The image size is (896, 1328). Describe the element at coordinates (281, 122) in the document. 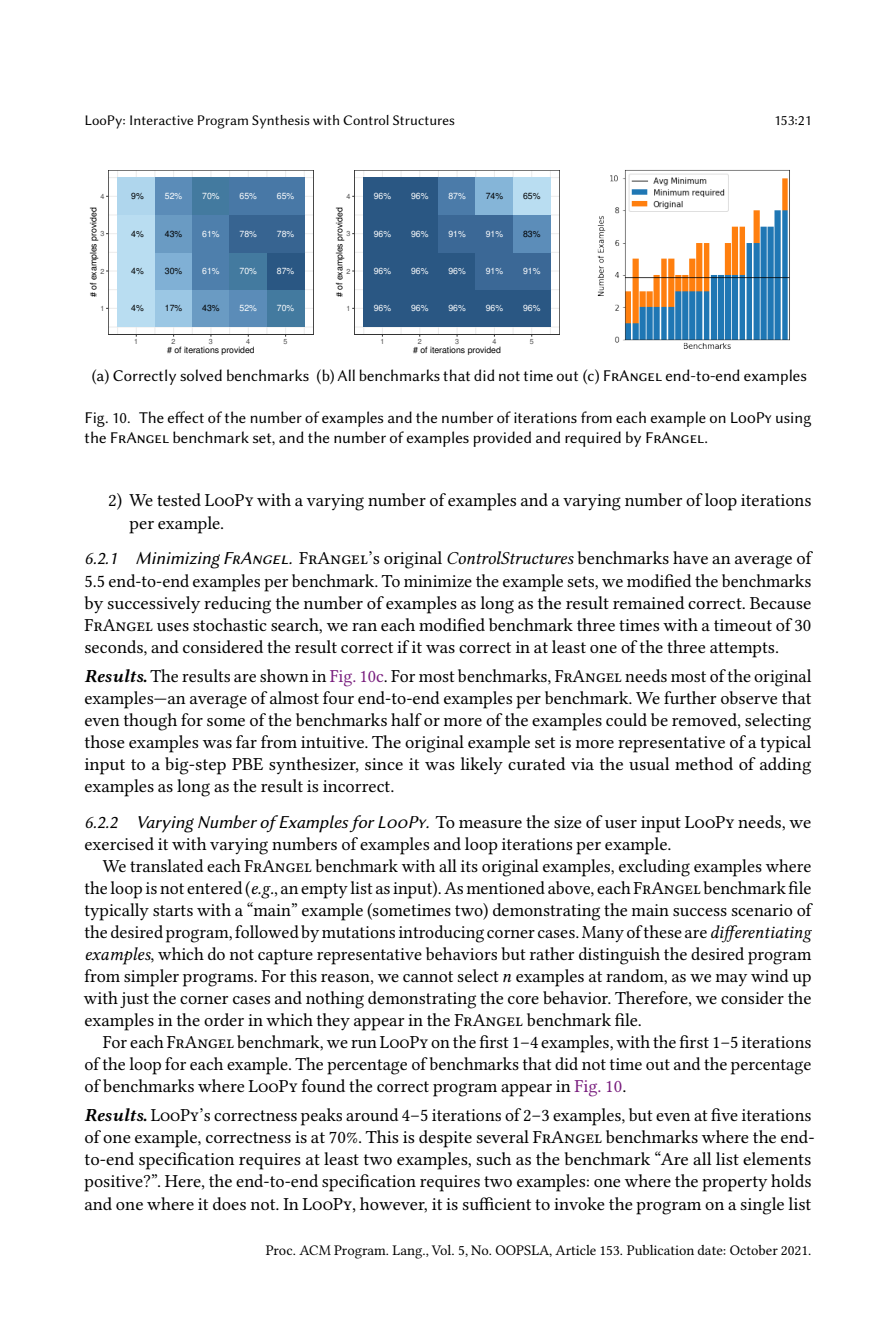

I see `Synthesis` at that location.
